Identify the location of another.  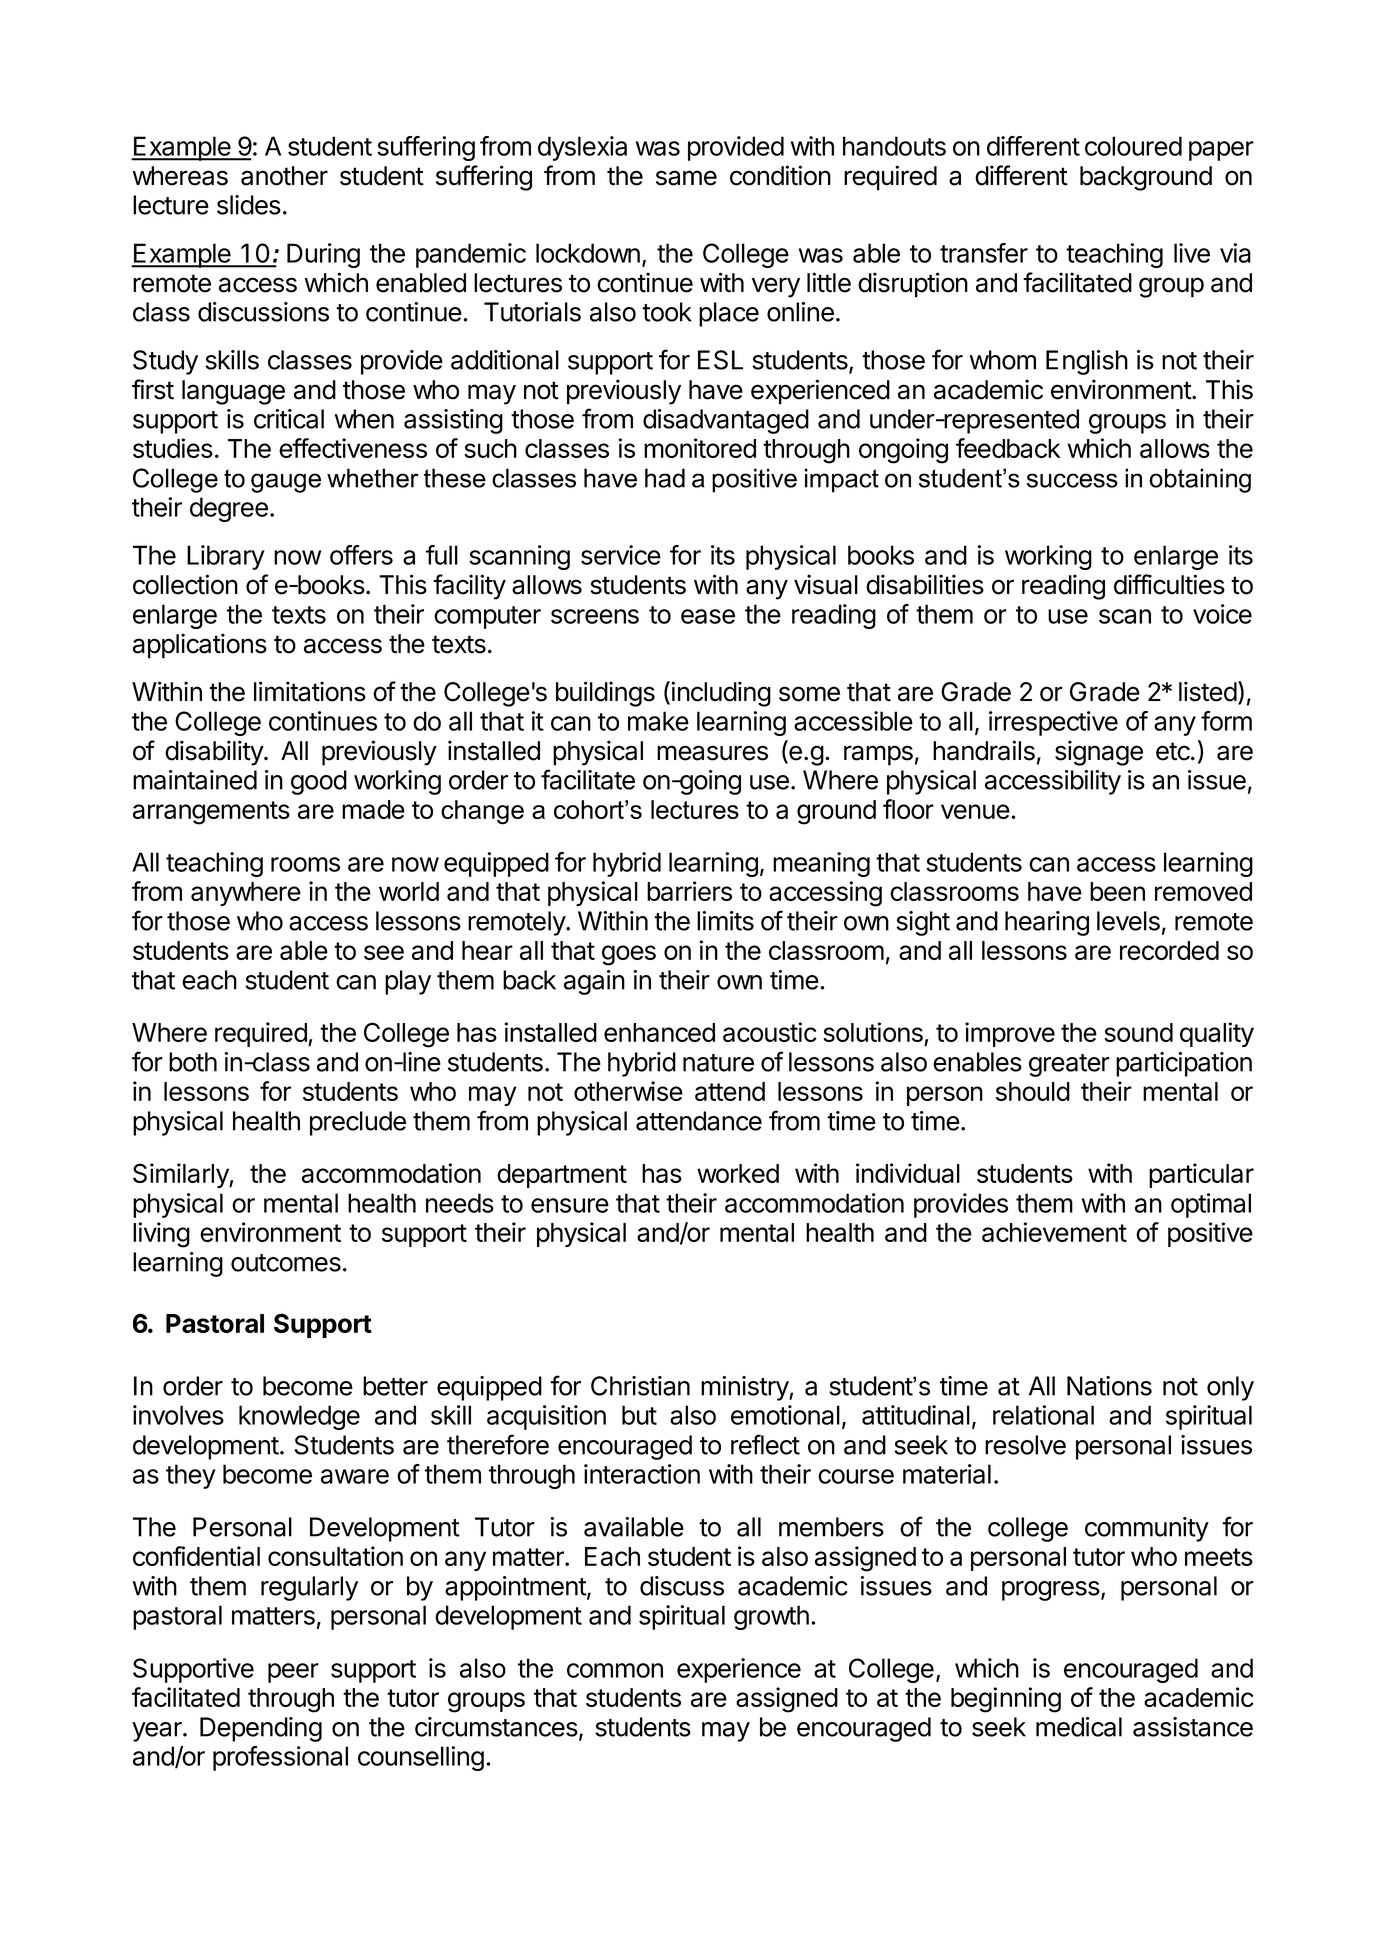
(284, 176).
